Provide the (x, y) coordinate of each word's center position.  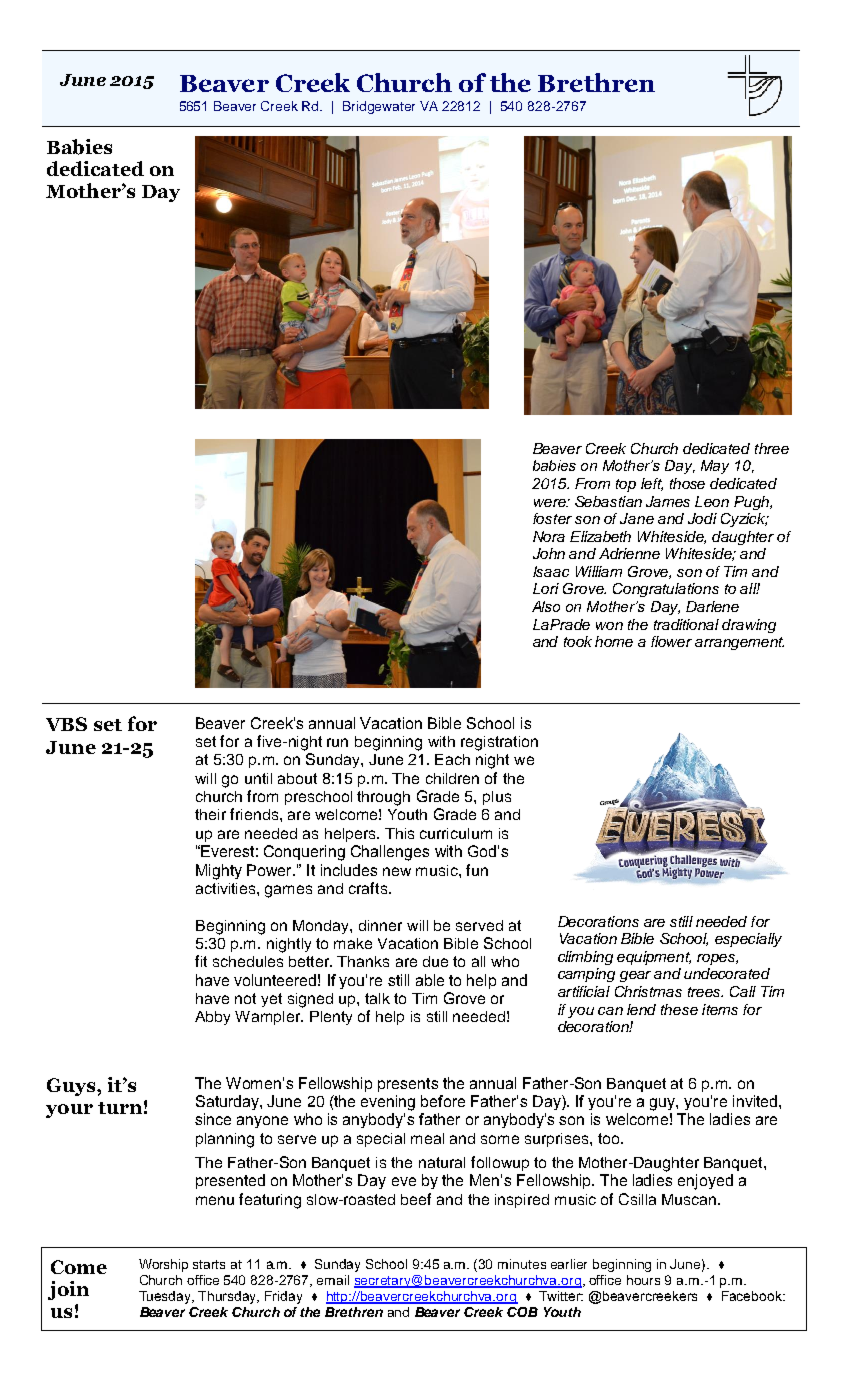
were (551, 503)
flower (671, 641)
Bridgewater (379, 107)
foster (552, 518)
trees (705, 992)
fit (201, 961)
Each (452, 759)
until (258, 778)
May (715, 467)
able (430, 980)
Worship (163, 1265)
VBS (66, 724)
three (772, 448)
